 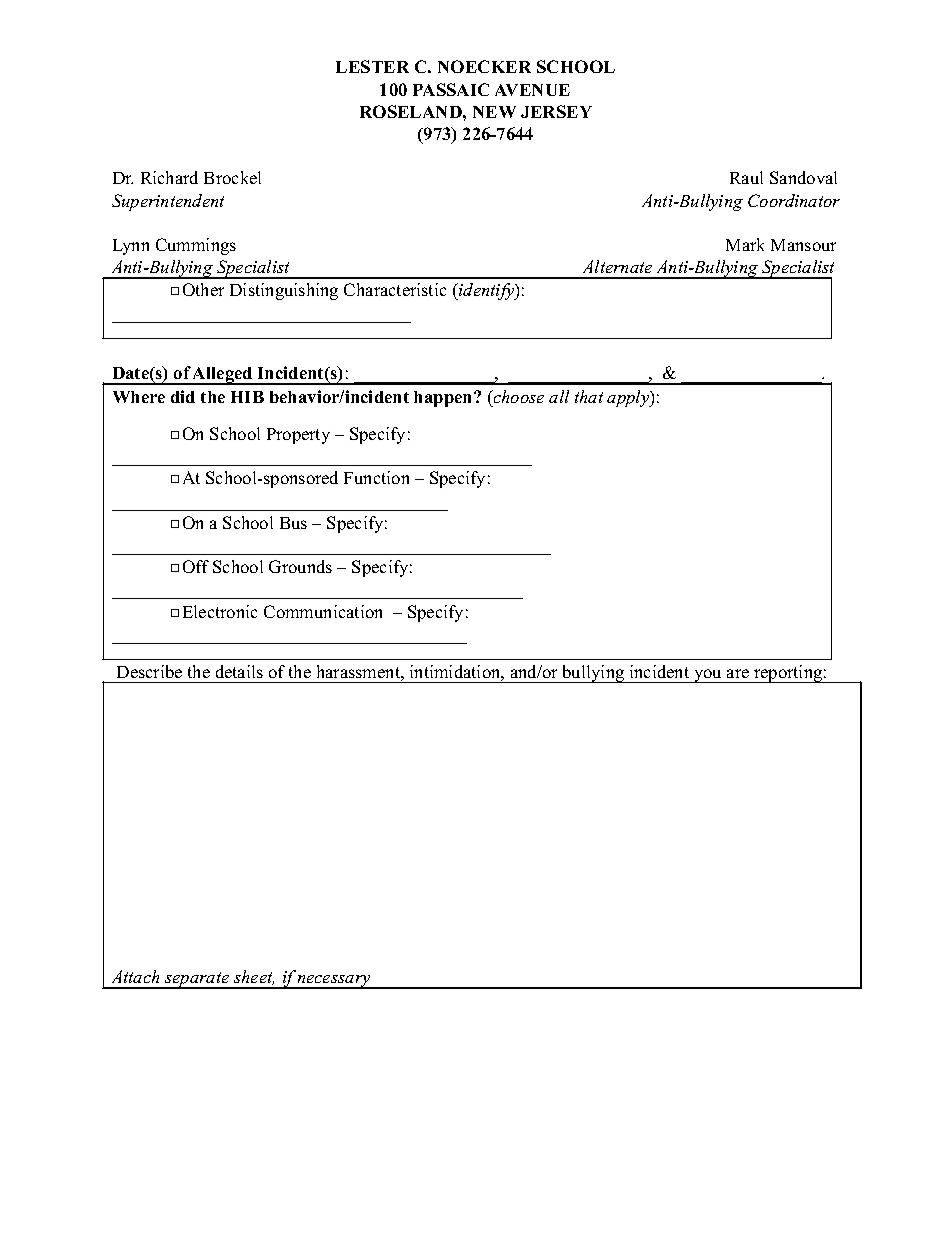 What do you see at coordinates (169, 177) in the screenshot?
I see `Richard` at bounding box center [169, 177].
